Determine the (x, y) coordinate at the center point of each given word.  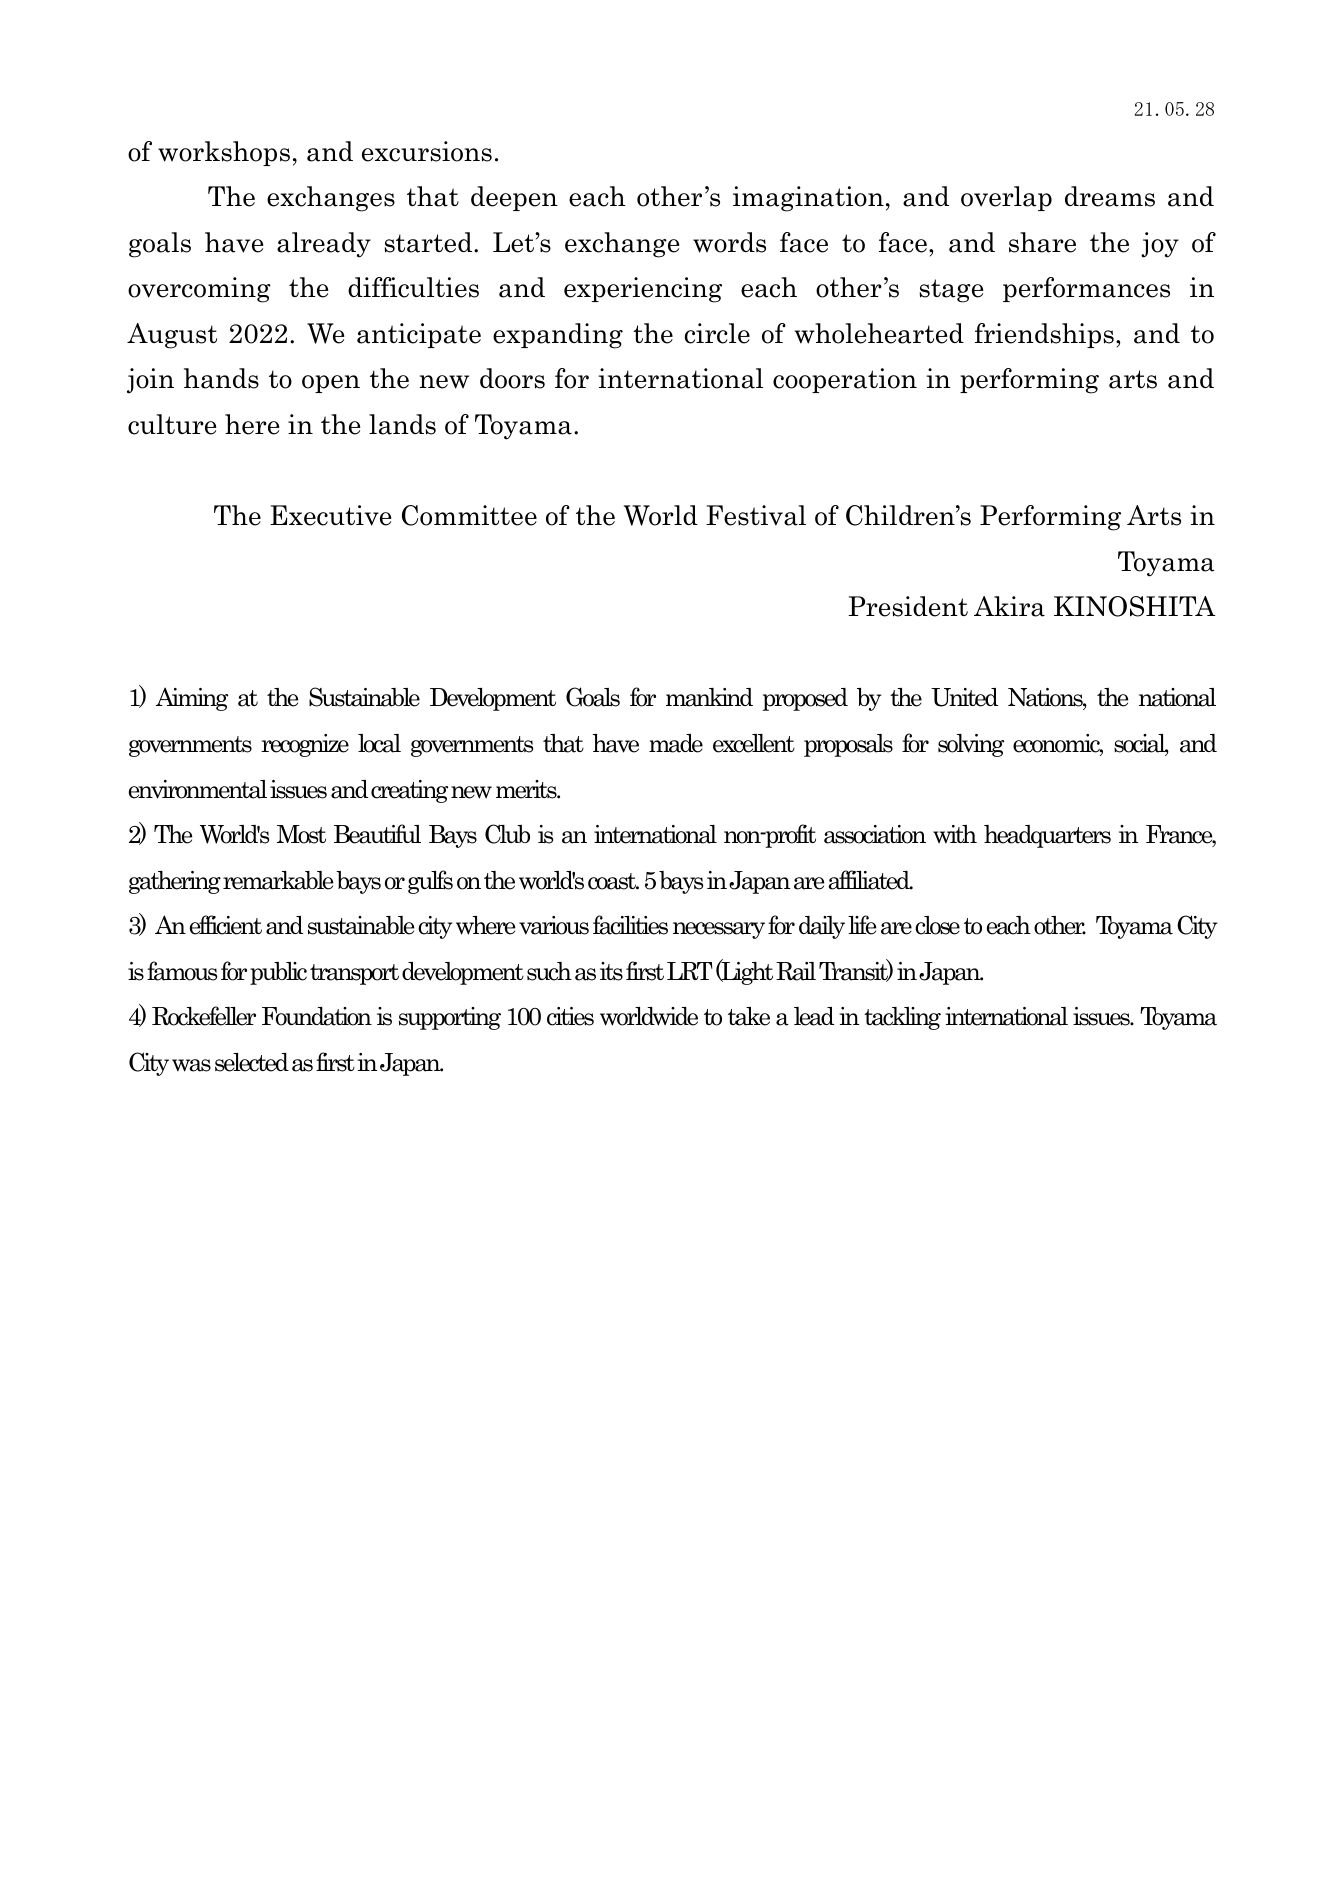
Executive (330, 515)
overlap (1006, 198)
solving (971, 745)
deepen (514, 198)
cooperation (845, 380)
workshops (224, 153)
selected (252, 1062)
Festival (756, 515)
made (676, 743)
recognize (305, 745)
